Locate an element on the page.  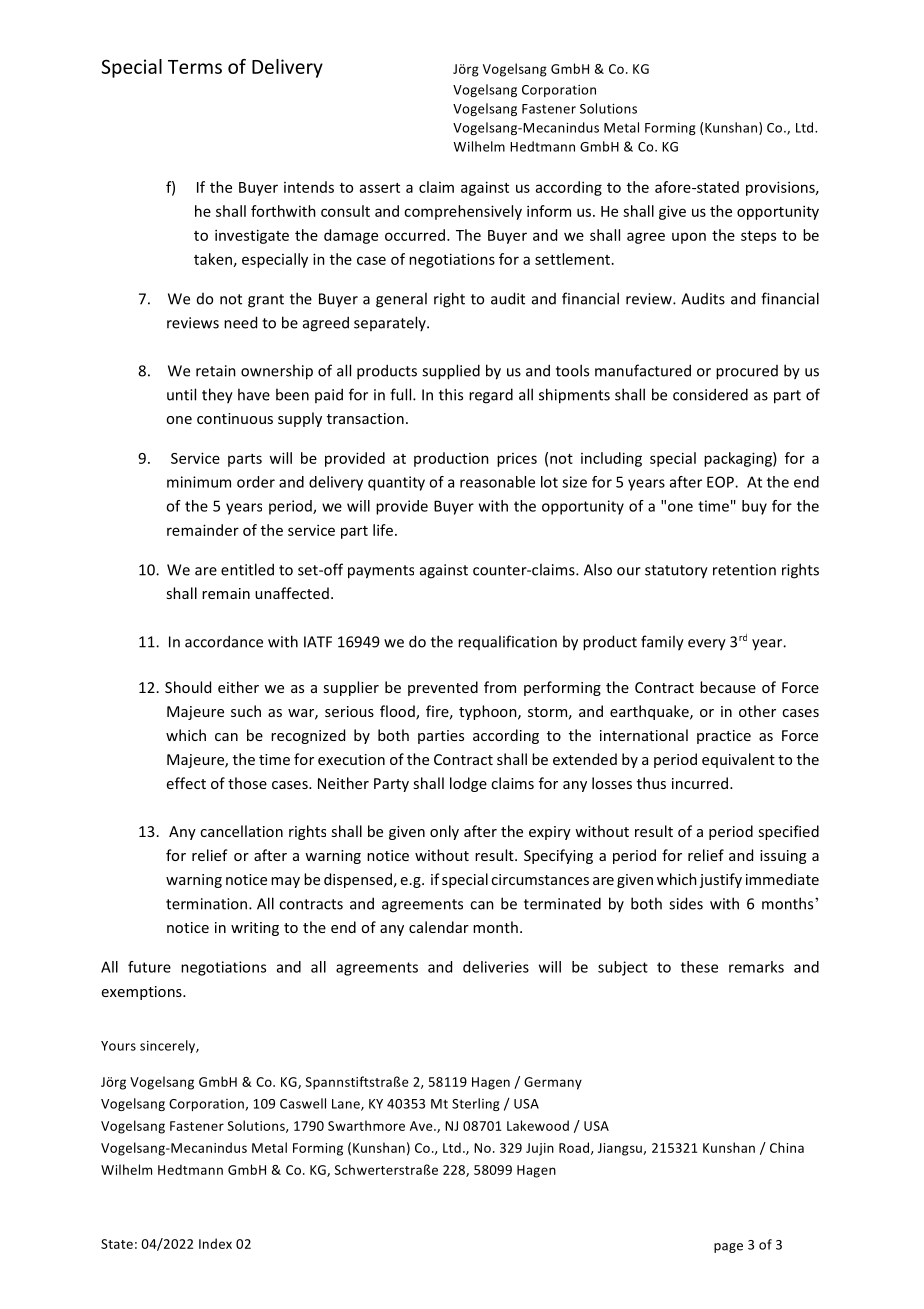
Index is located at coordinates (215, 1243).
